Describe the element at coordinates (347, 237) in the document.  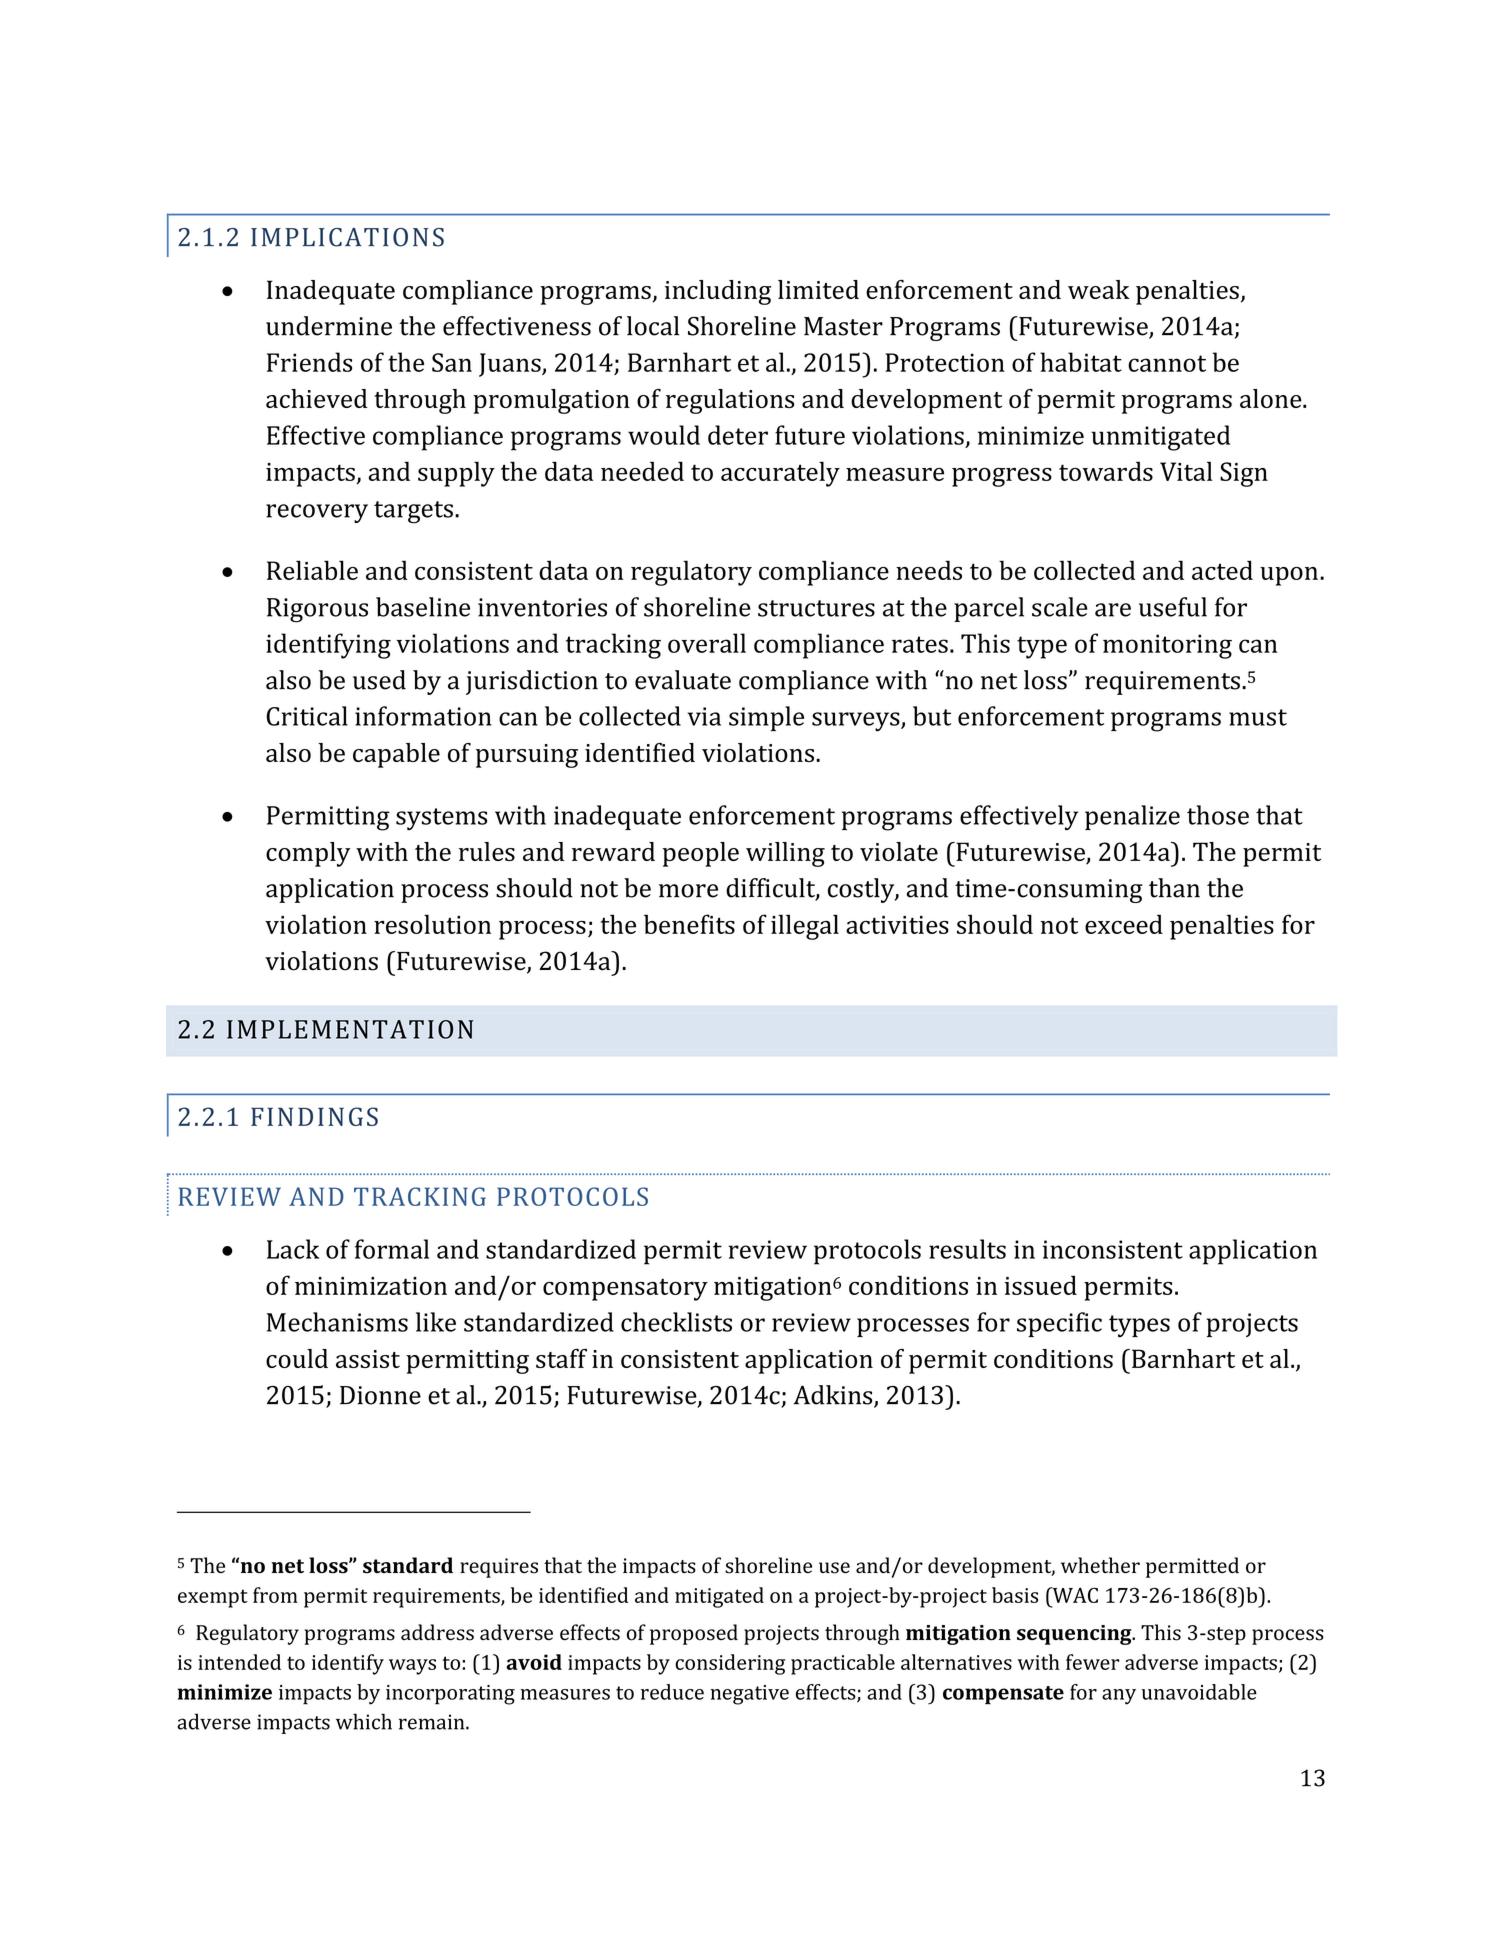
I see `IMPLICATIONS` at that location.
